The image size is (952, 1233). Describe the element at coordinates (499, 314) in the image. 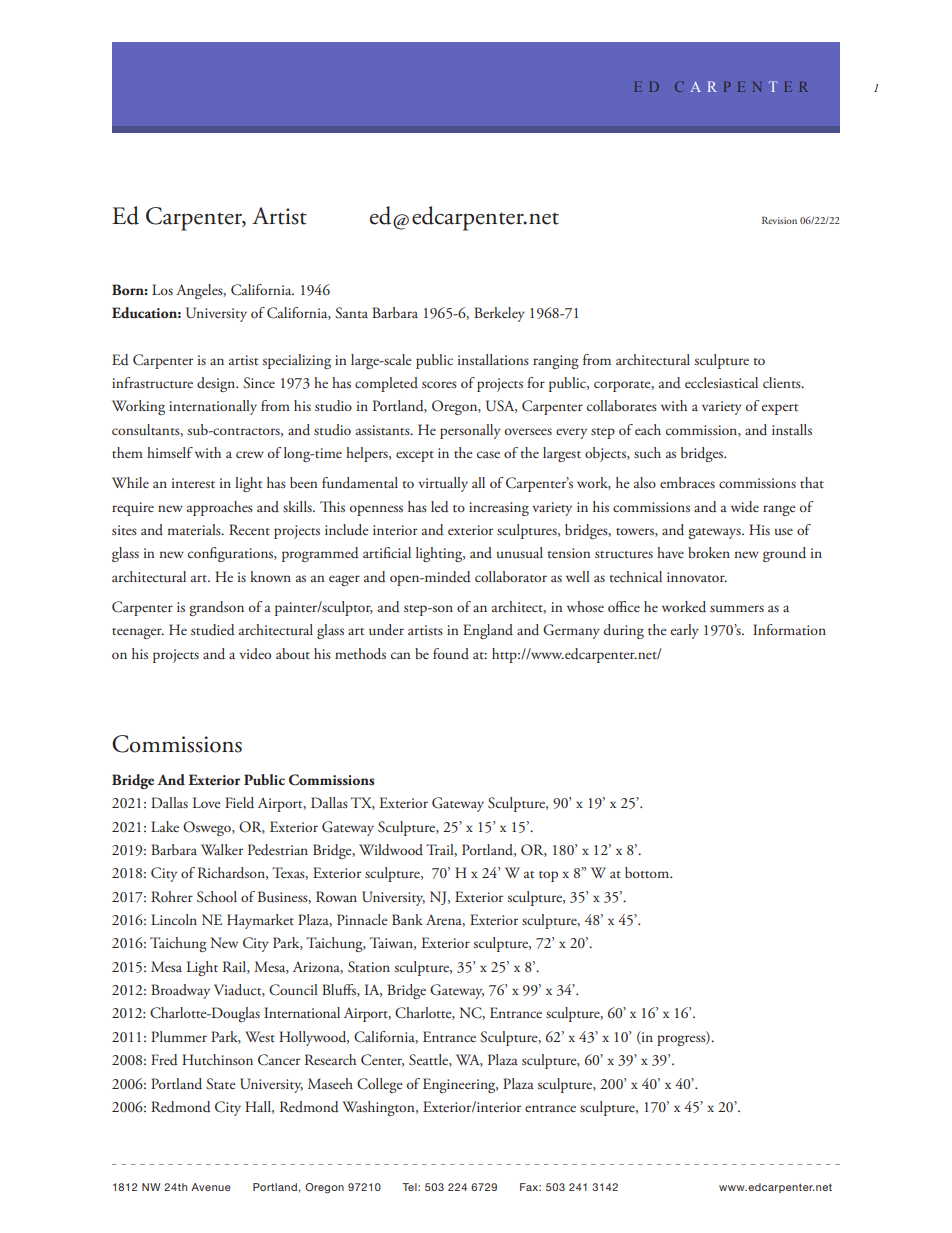

I see `Berkeley` at that location.
